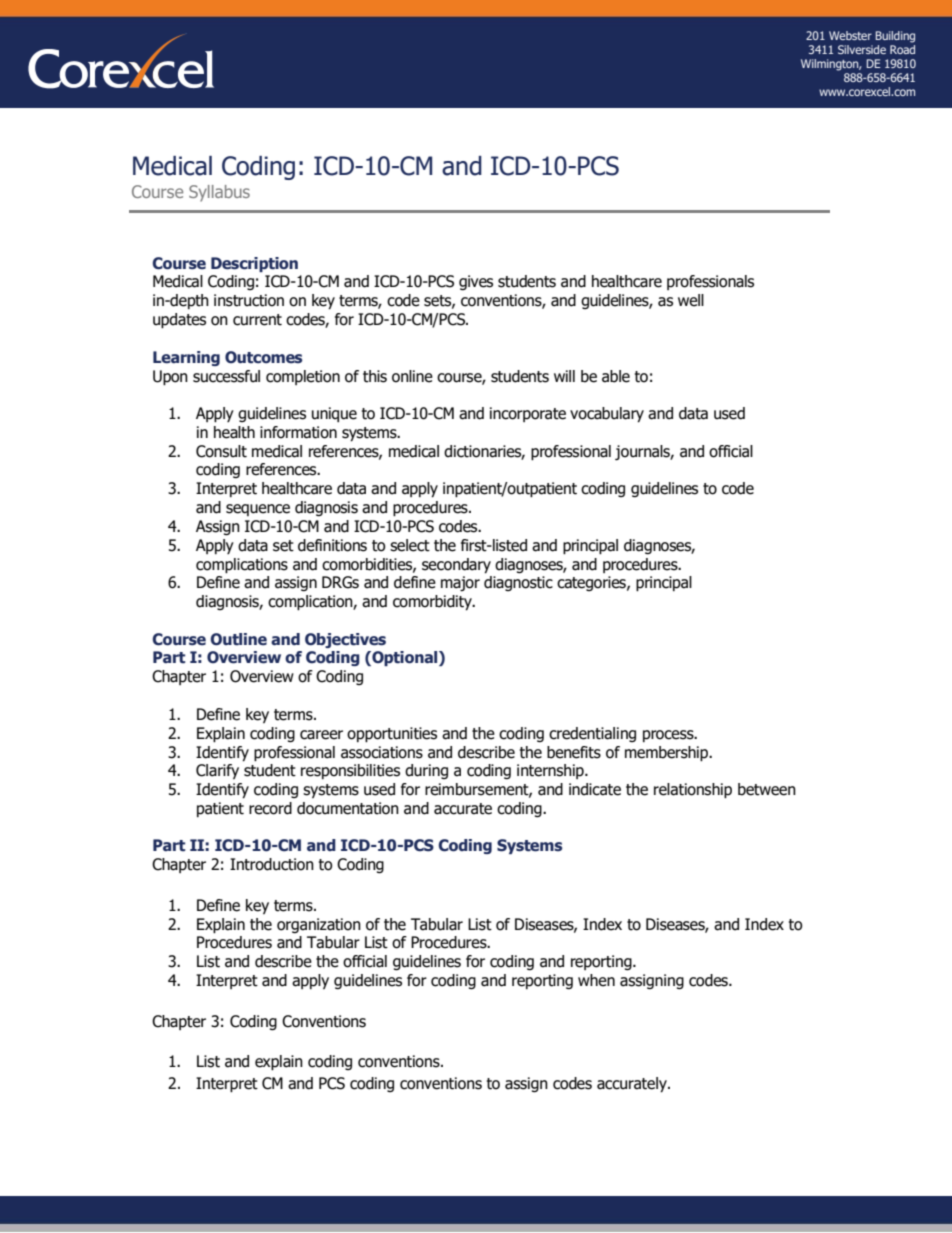  Describe the element at coordinates (596, 980) in the document. I see `when` at that location.
